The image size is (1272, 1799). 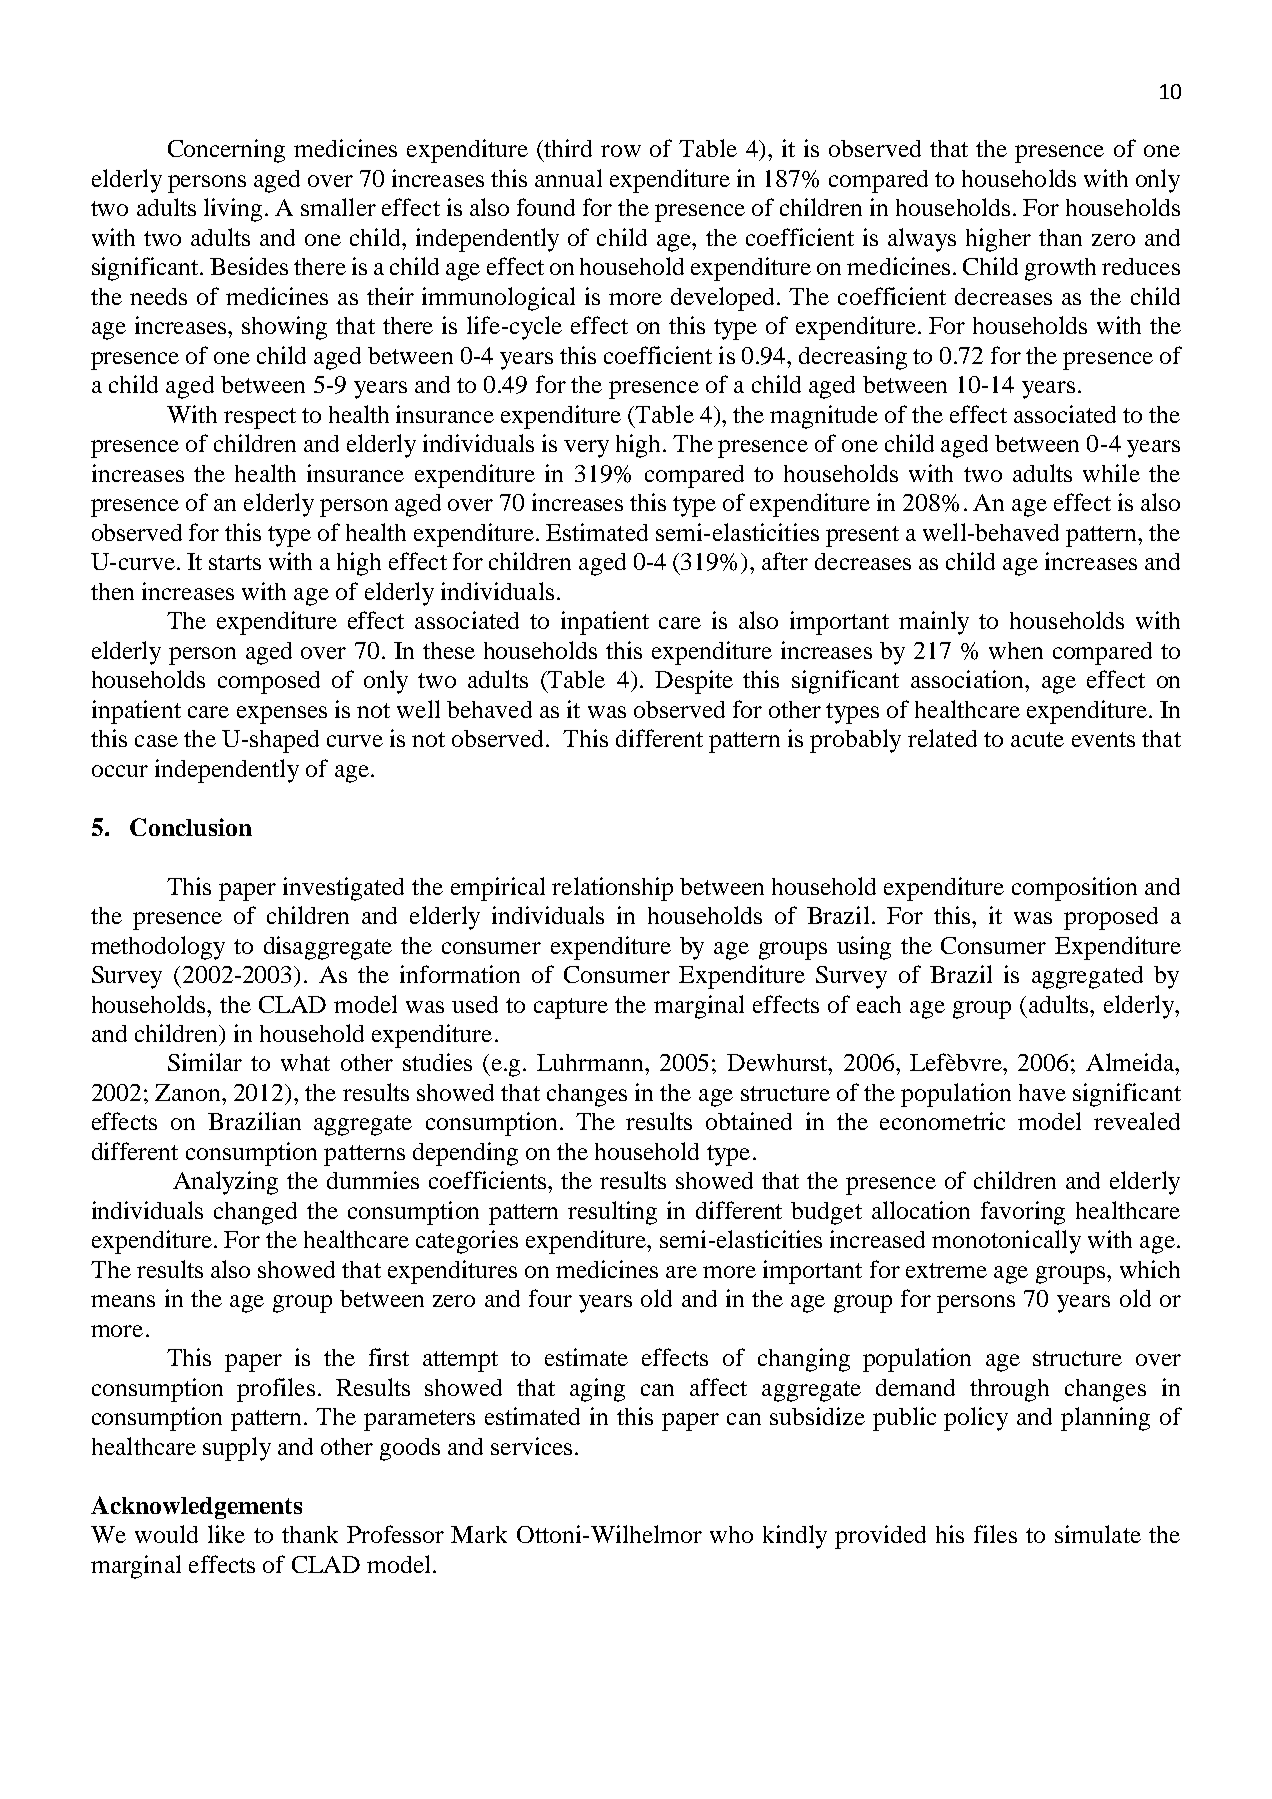 What do you see at coordinates (1060, 269) in the page?
I see `growth` at bounding box center [1060, 269].
